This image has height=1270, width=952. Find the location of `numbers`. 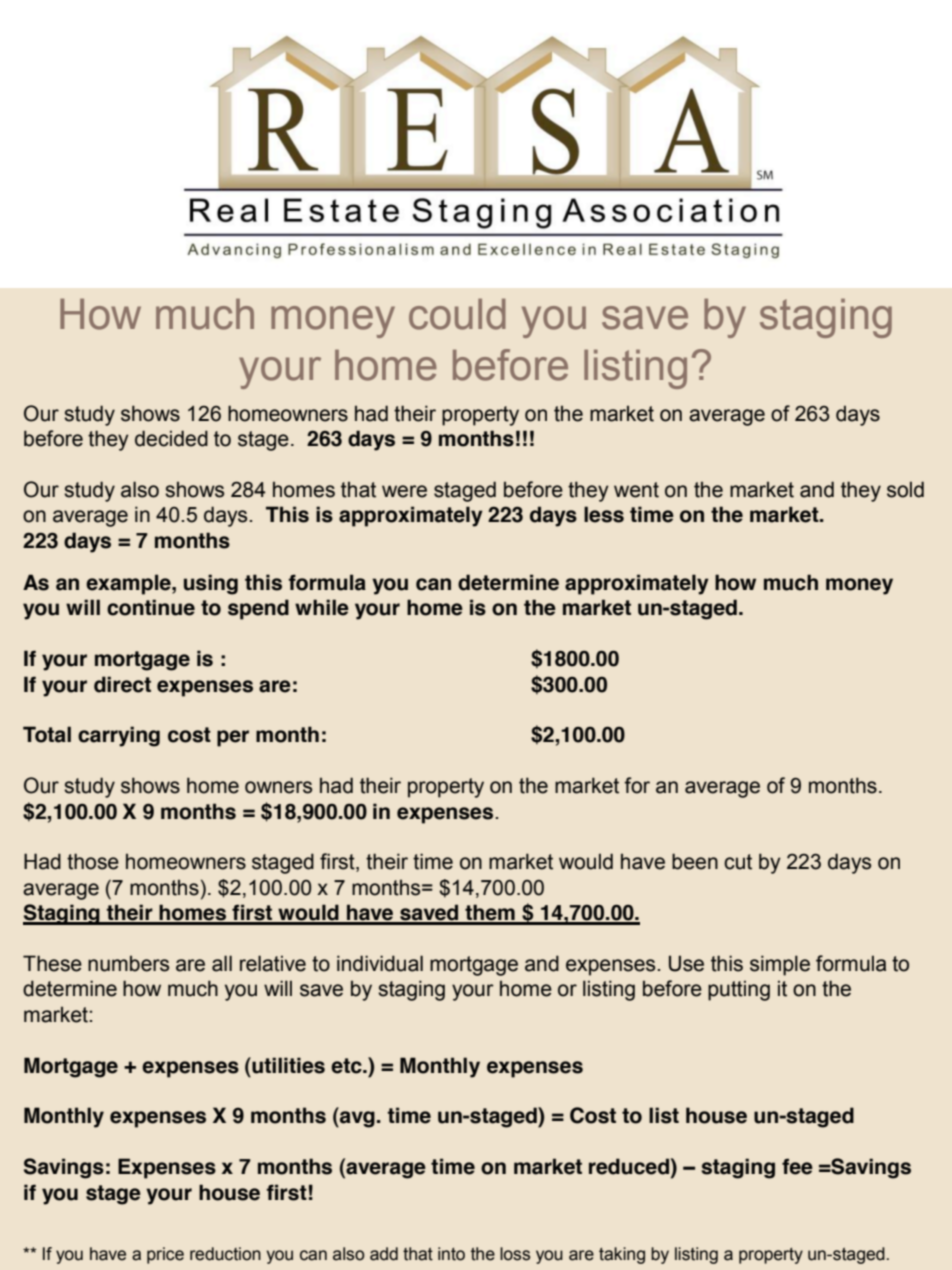

numbers is located at coordinates (128, 964).
